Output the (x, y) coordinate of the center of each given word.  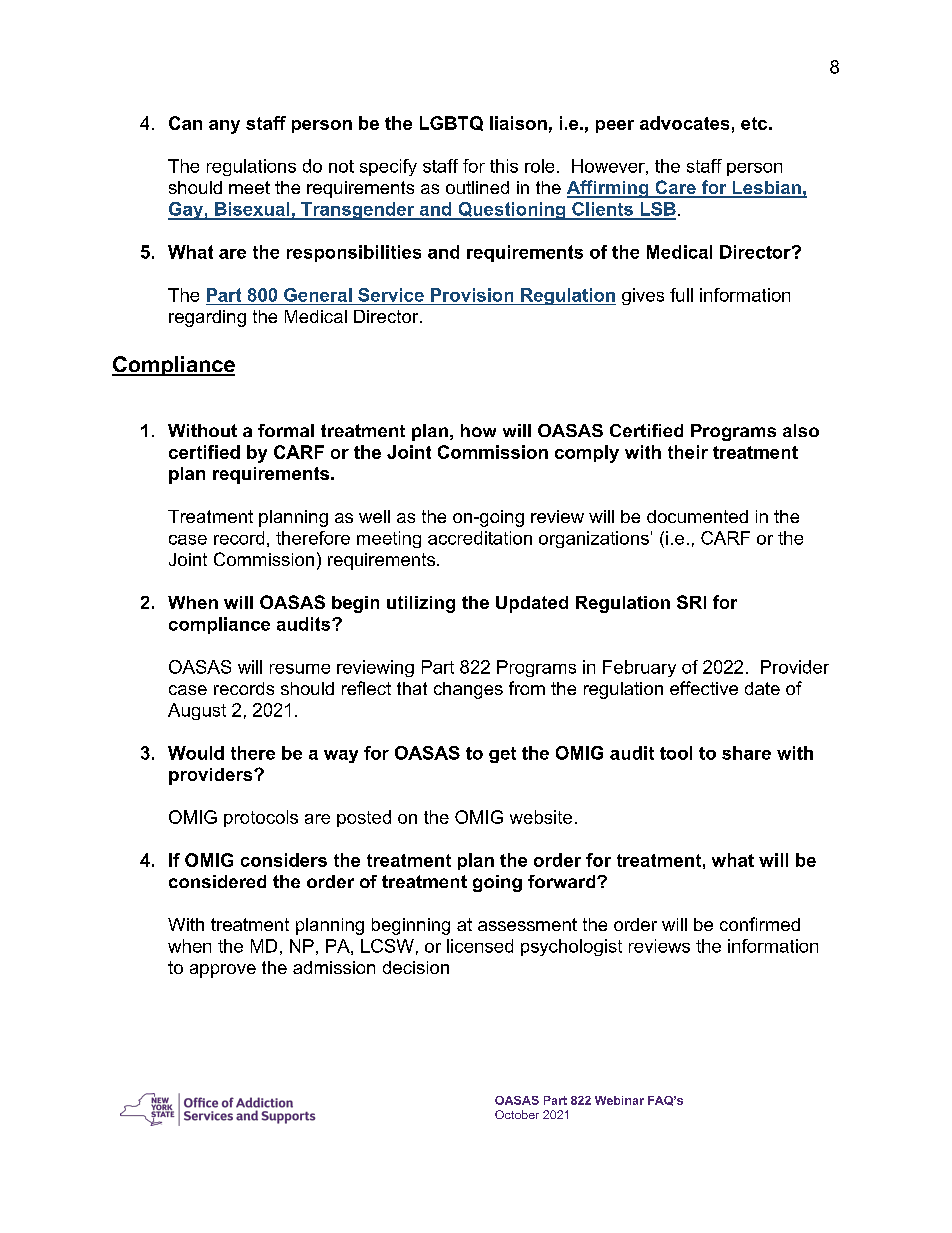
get (502, 755)
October (517, 1114)
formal (286, 430)
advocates (684, 123)
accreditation (480, 538)
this (504, 166)
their (688, 452)
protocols (261, 818)
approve (223, 971)
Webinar (619, 1100)
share (746, 753)
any (224, 127)
